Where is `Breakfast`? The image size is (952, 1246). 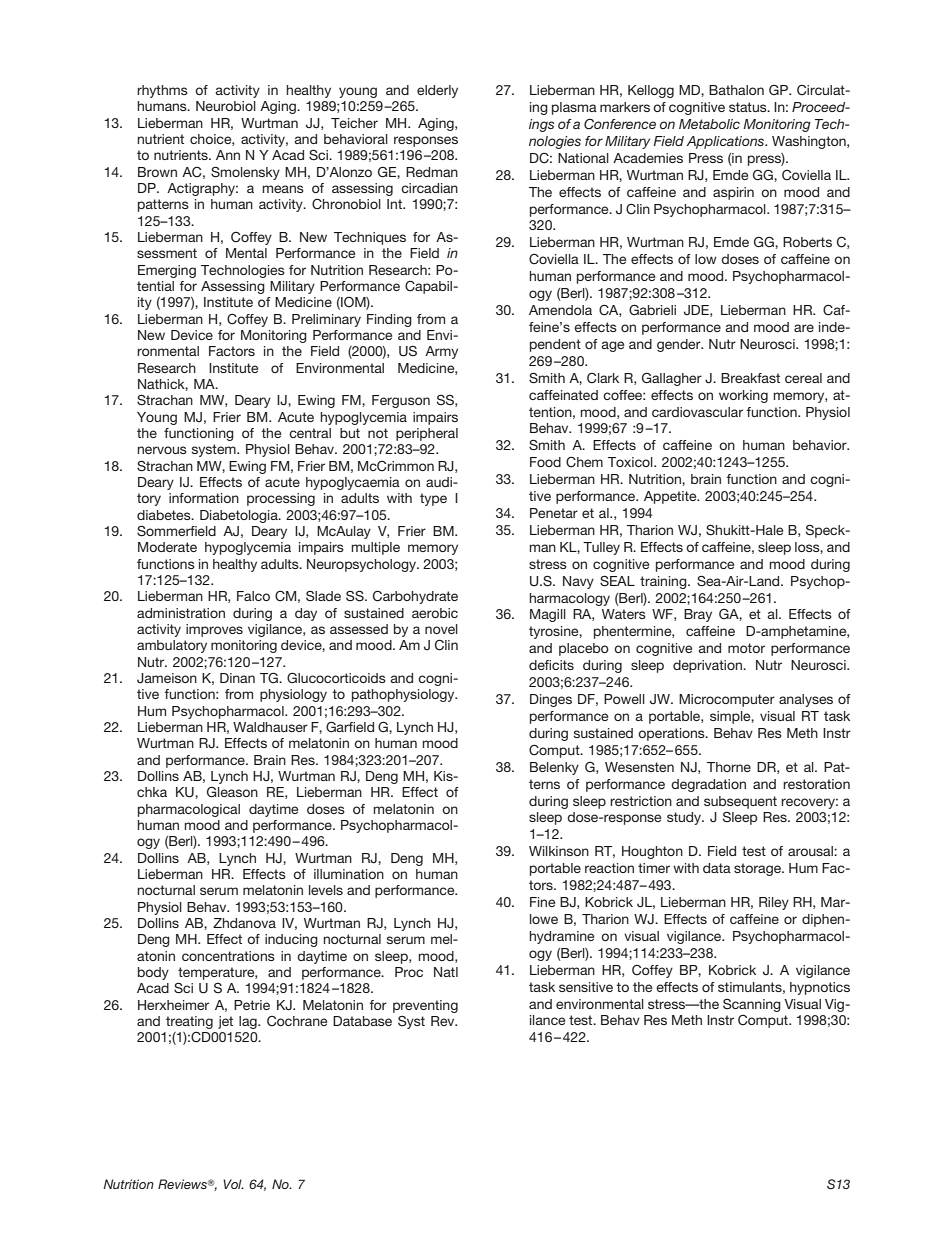
Breakfast is located at coordinates (750, 378).
